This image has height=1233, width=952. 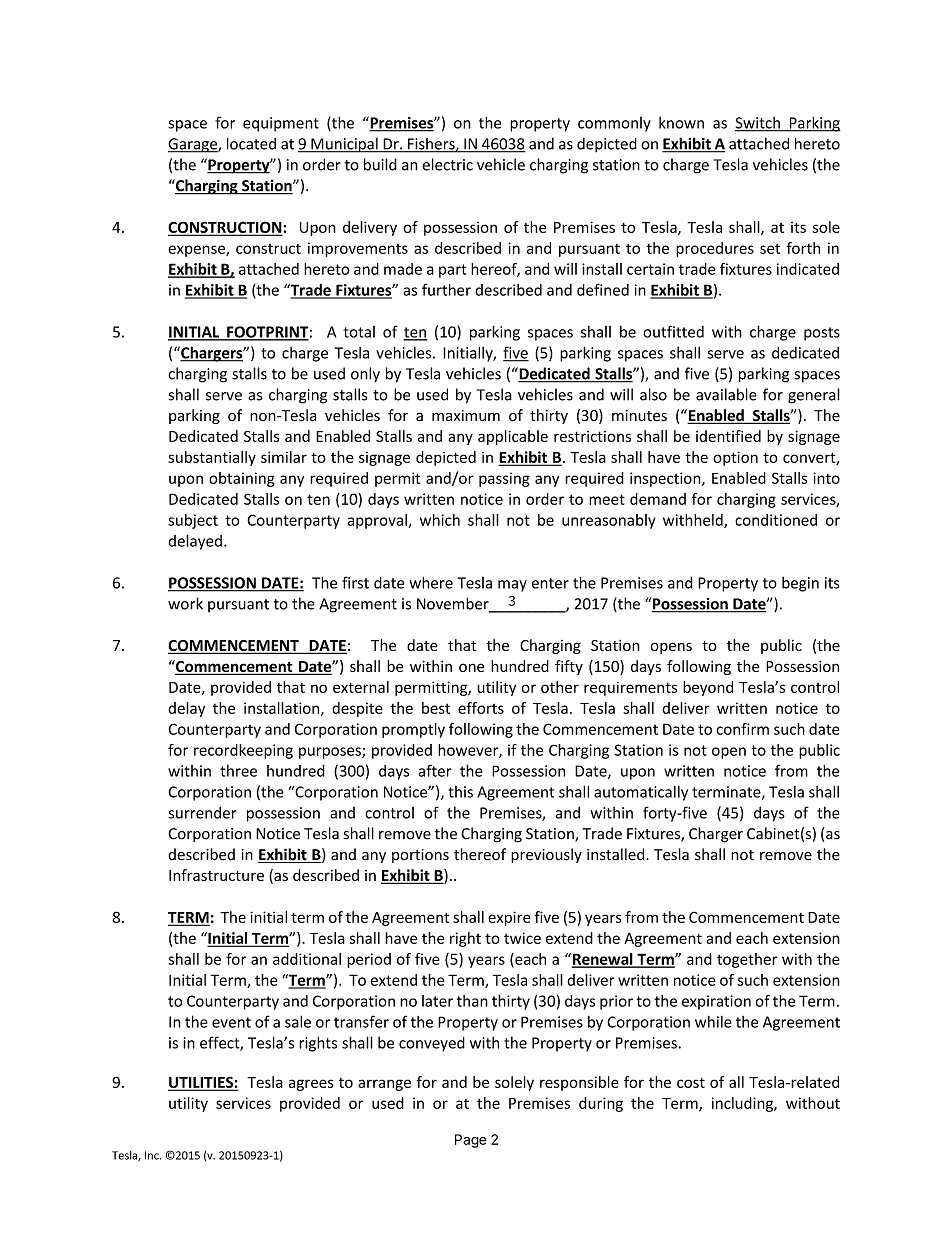 I want to click on electric, so click(x=447, y=164).
